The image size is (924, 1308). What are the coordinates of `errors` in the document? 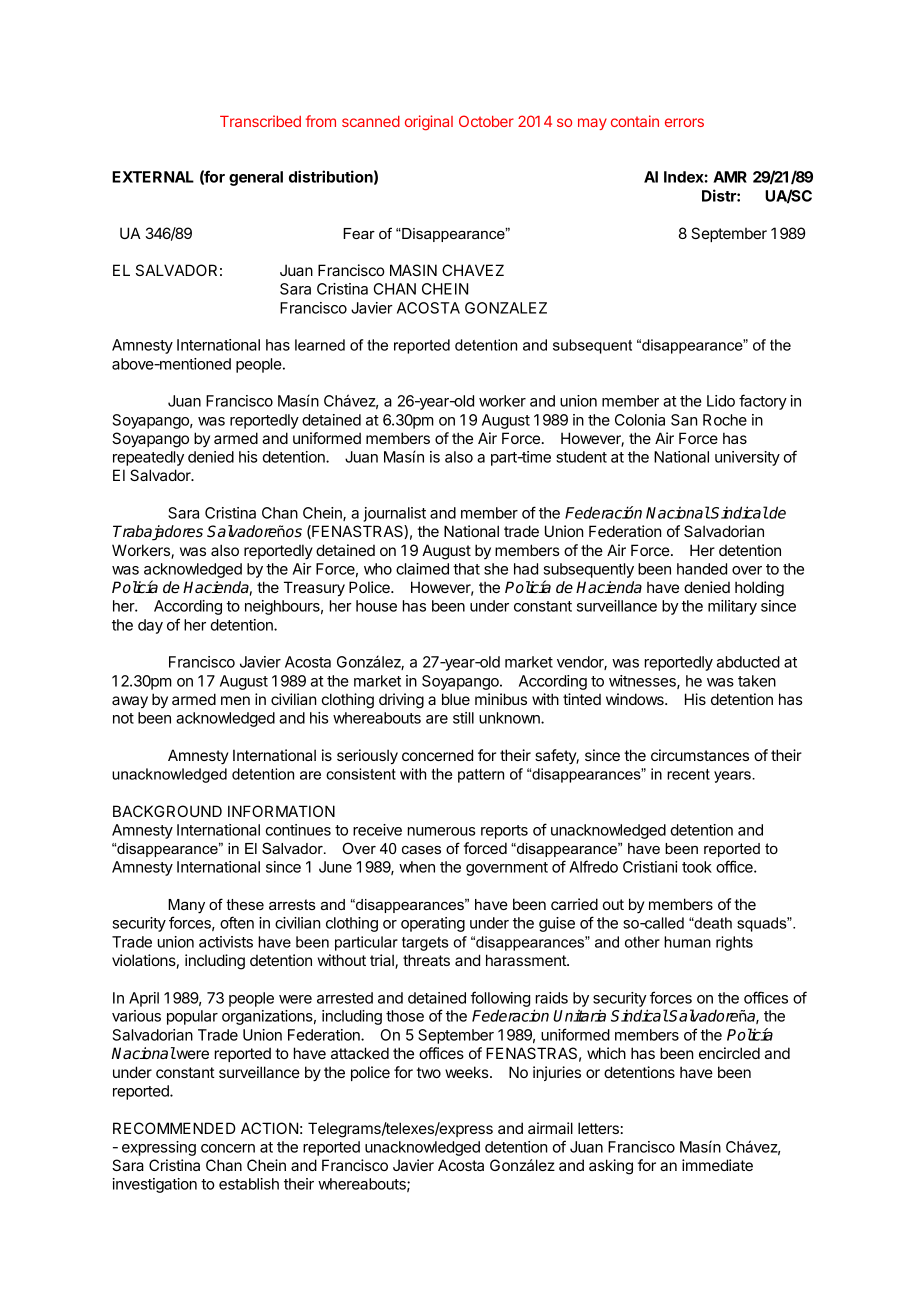 It's located at (684, 122).
